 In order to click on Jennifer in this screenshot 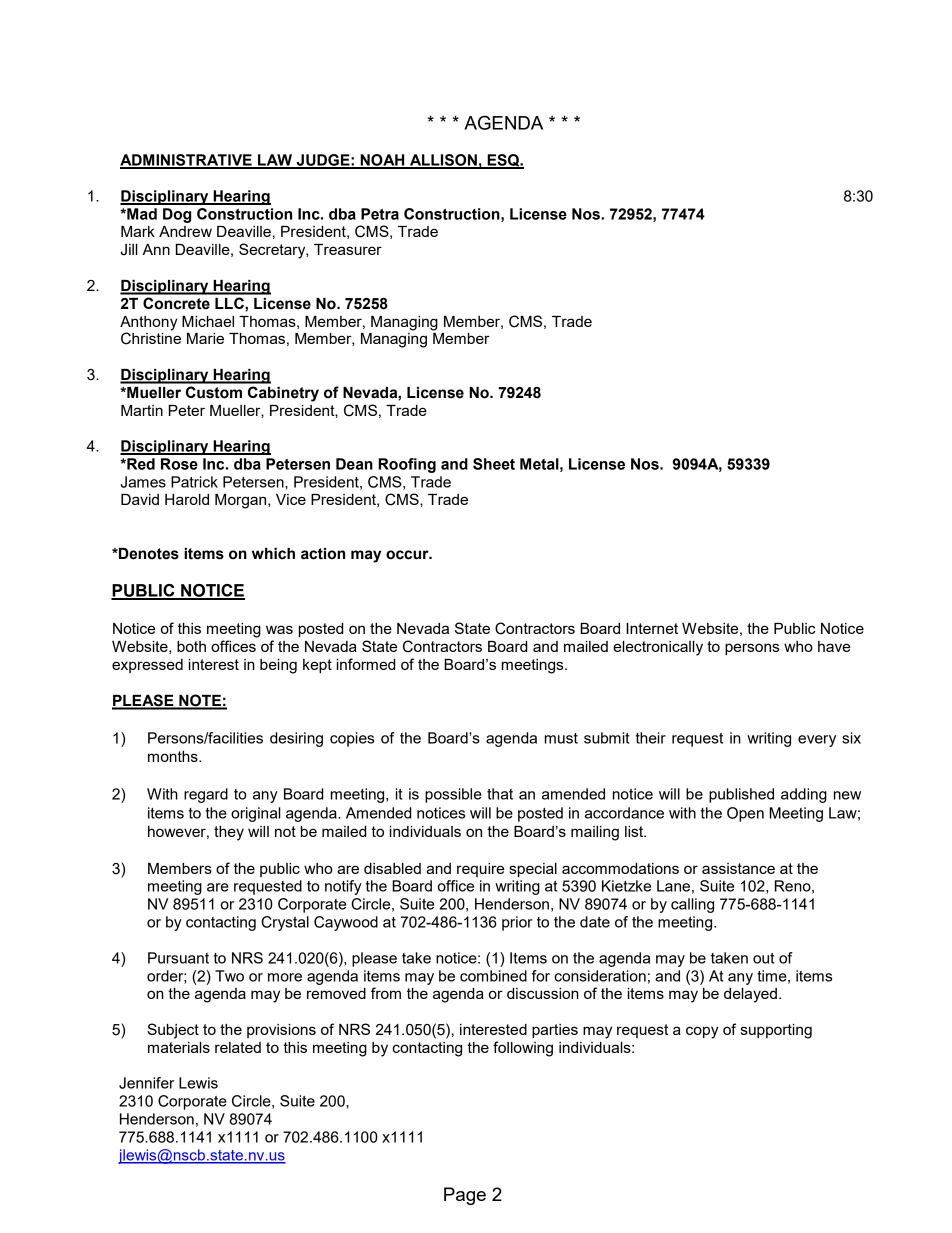, I will do `click(146, 1083)`.
